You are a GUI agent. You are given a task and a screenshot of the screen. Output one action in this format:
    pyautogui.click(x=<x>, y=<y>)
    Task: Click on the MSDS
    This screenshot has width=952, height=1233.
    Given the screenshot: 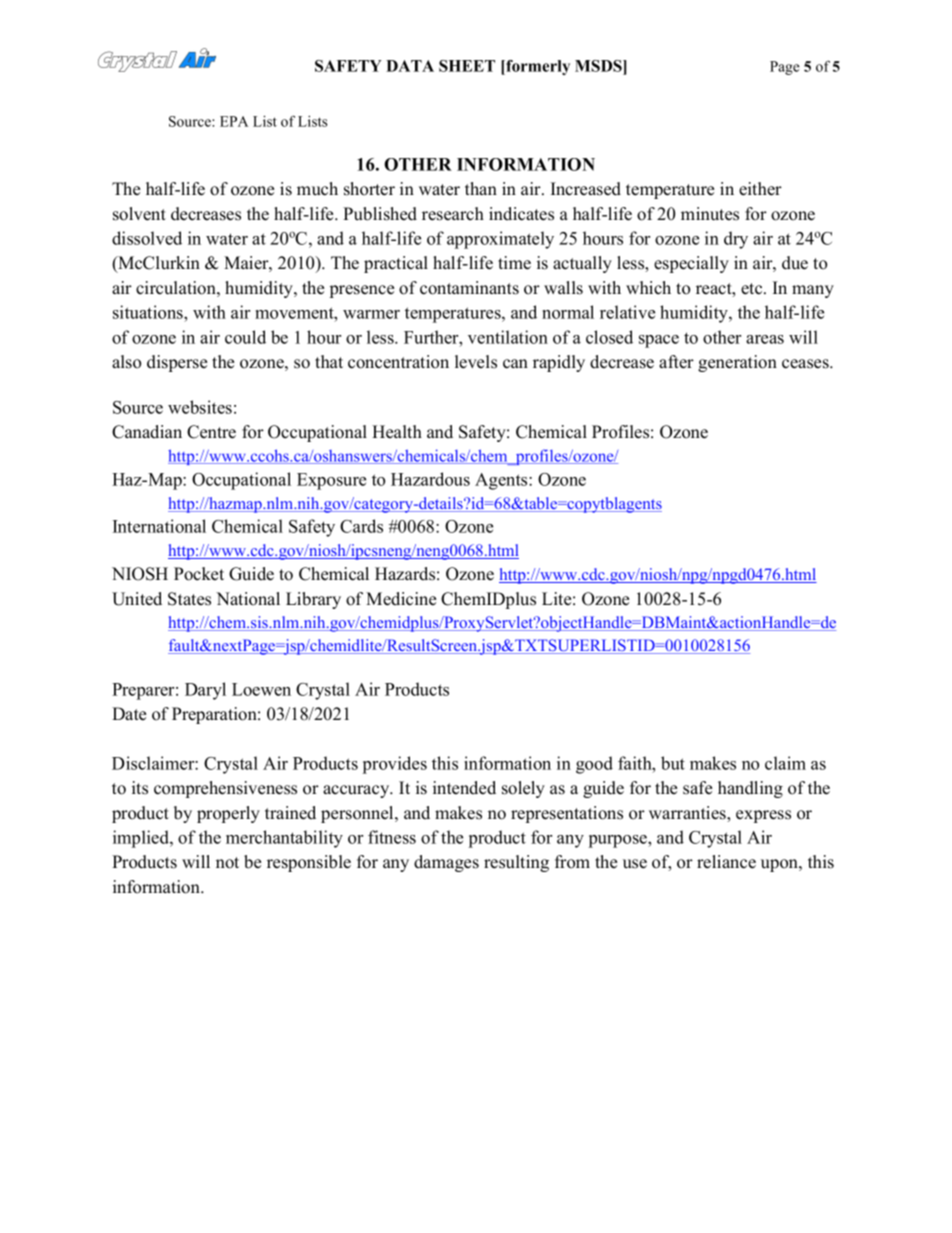 What is the action you would take?
    pyautogui.click(x=599, y=67)
